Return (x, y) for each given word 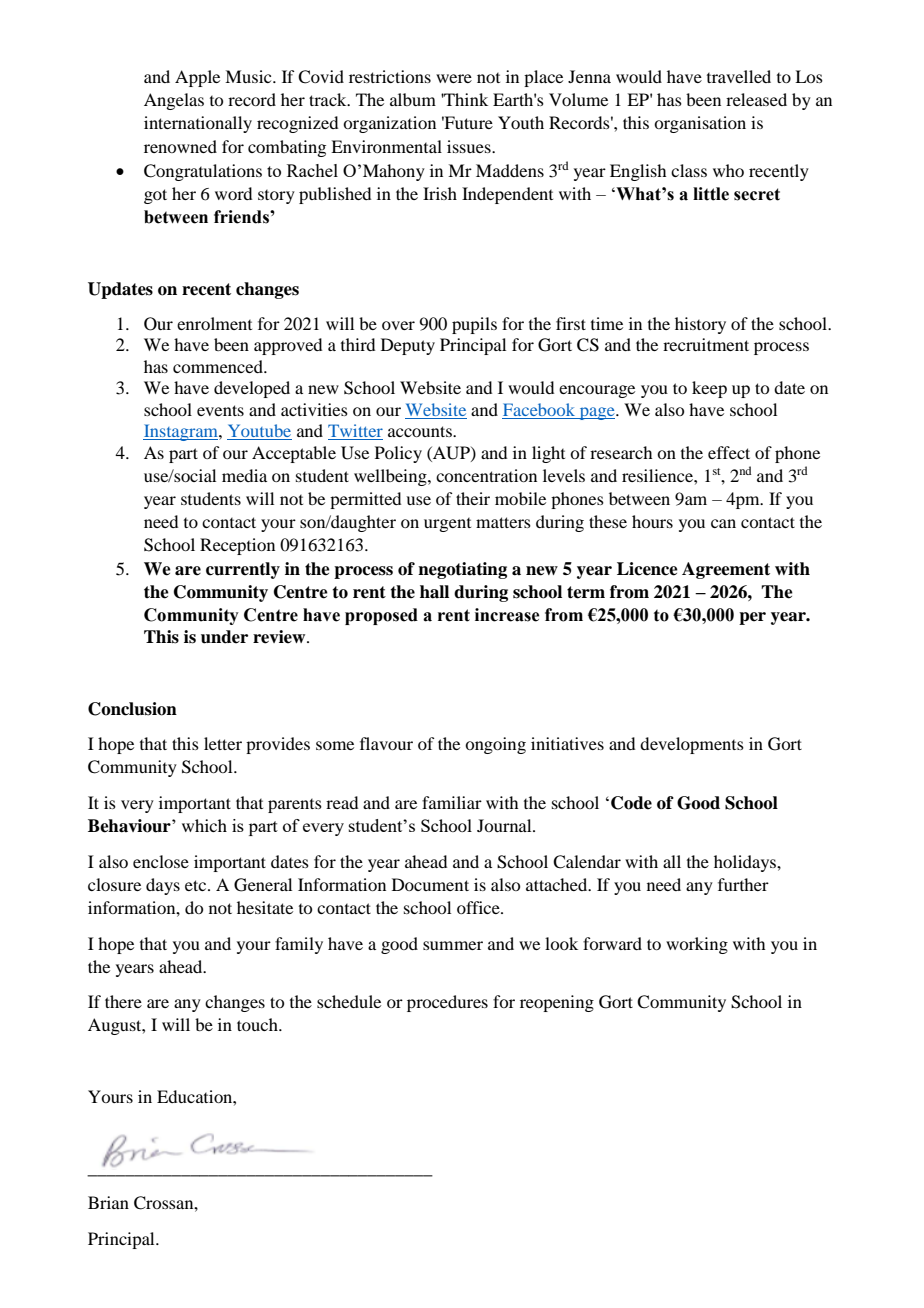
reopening (557, 1003)
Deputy (408, 346)
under (224, 637)
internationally (198, 124)
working (697, 945)
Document (430, 884)
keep (709, 389)
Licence (647, 569)
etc (197, 885)
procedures (447, 1003)
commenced (219, 366)
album (413, 99)
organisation (700, 124)
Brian (108, 1202)
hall (434, 592)
